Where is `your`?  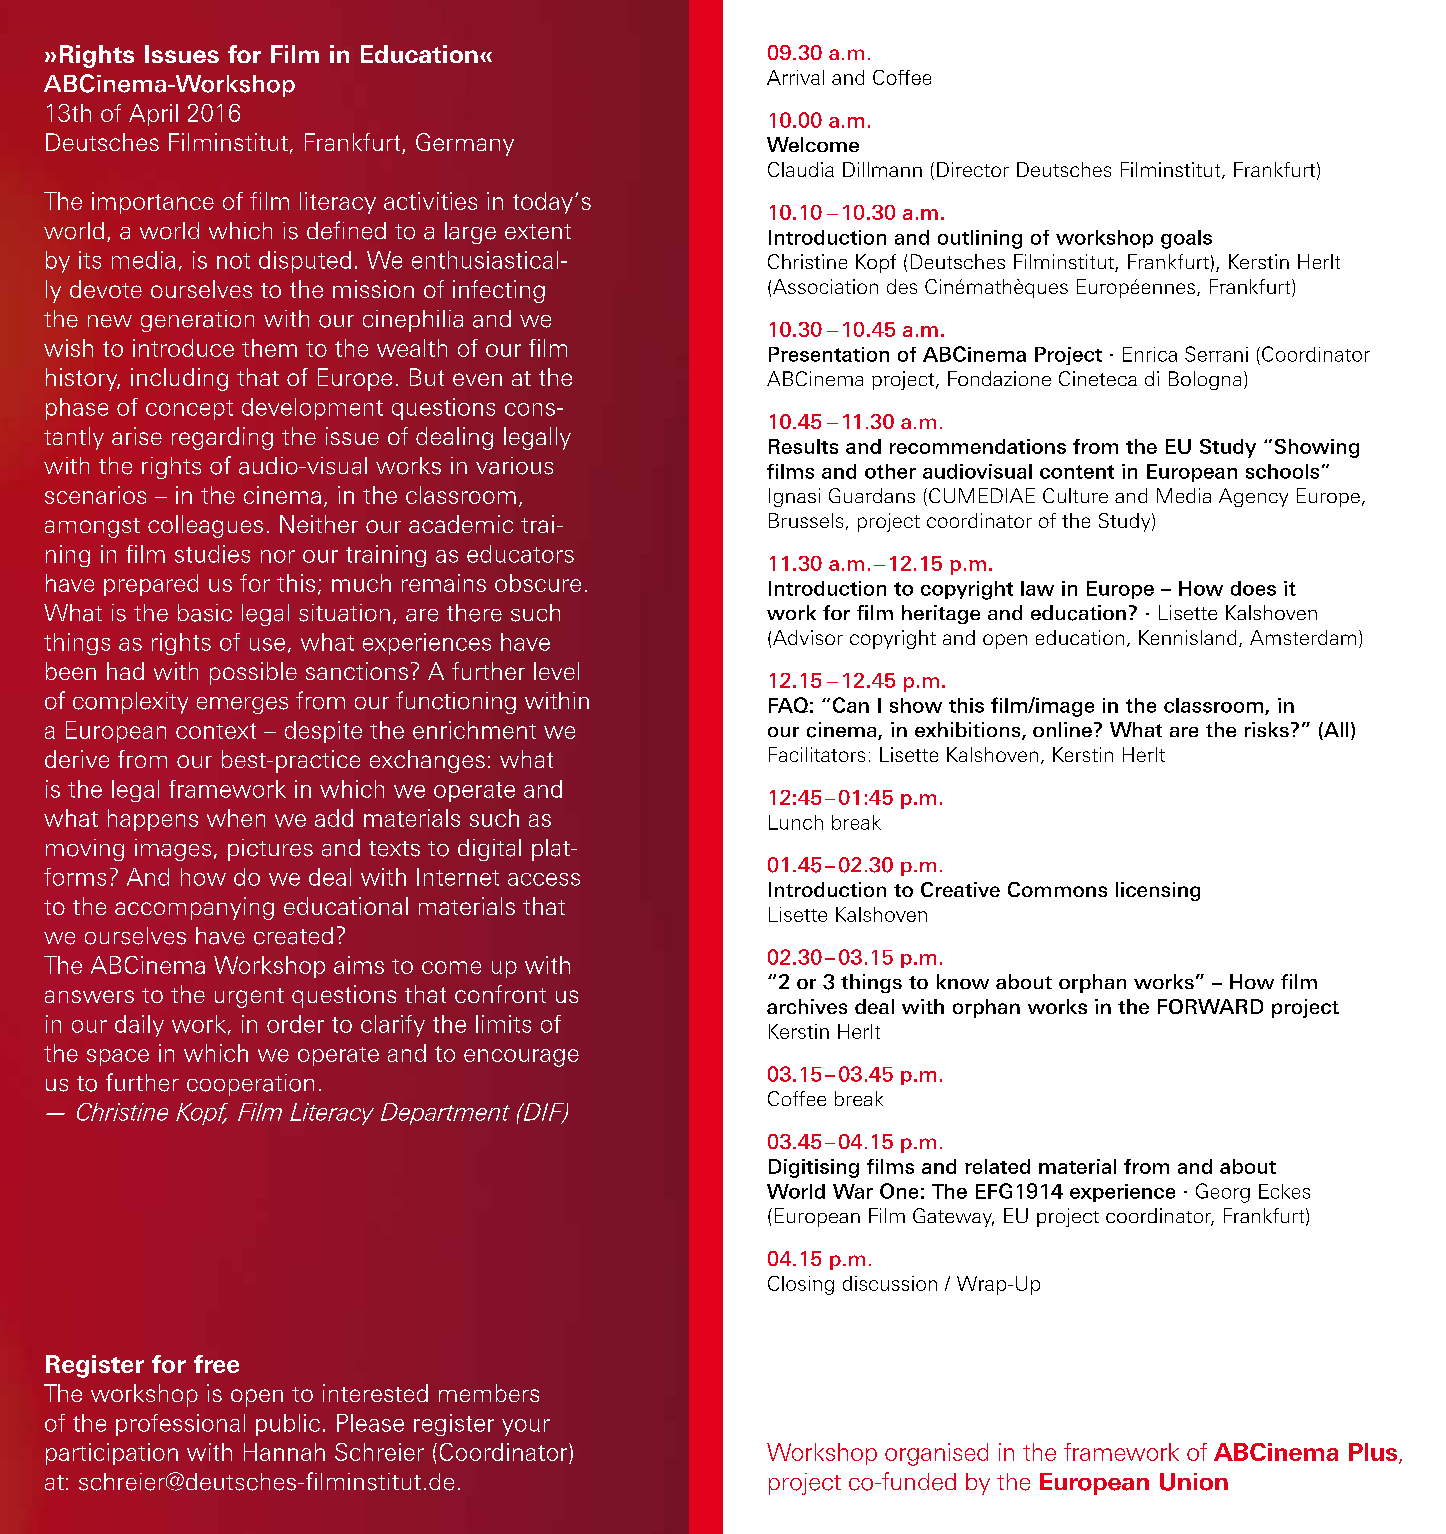 your is located at coordinates (526, 1427).
